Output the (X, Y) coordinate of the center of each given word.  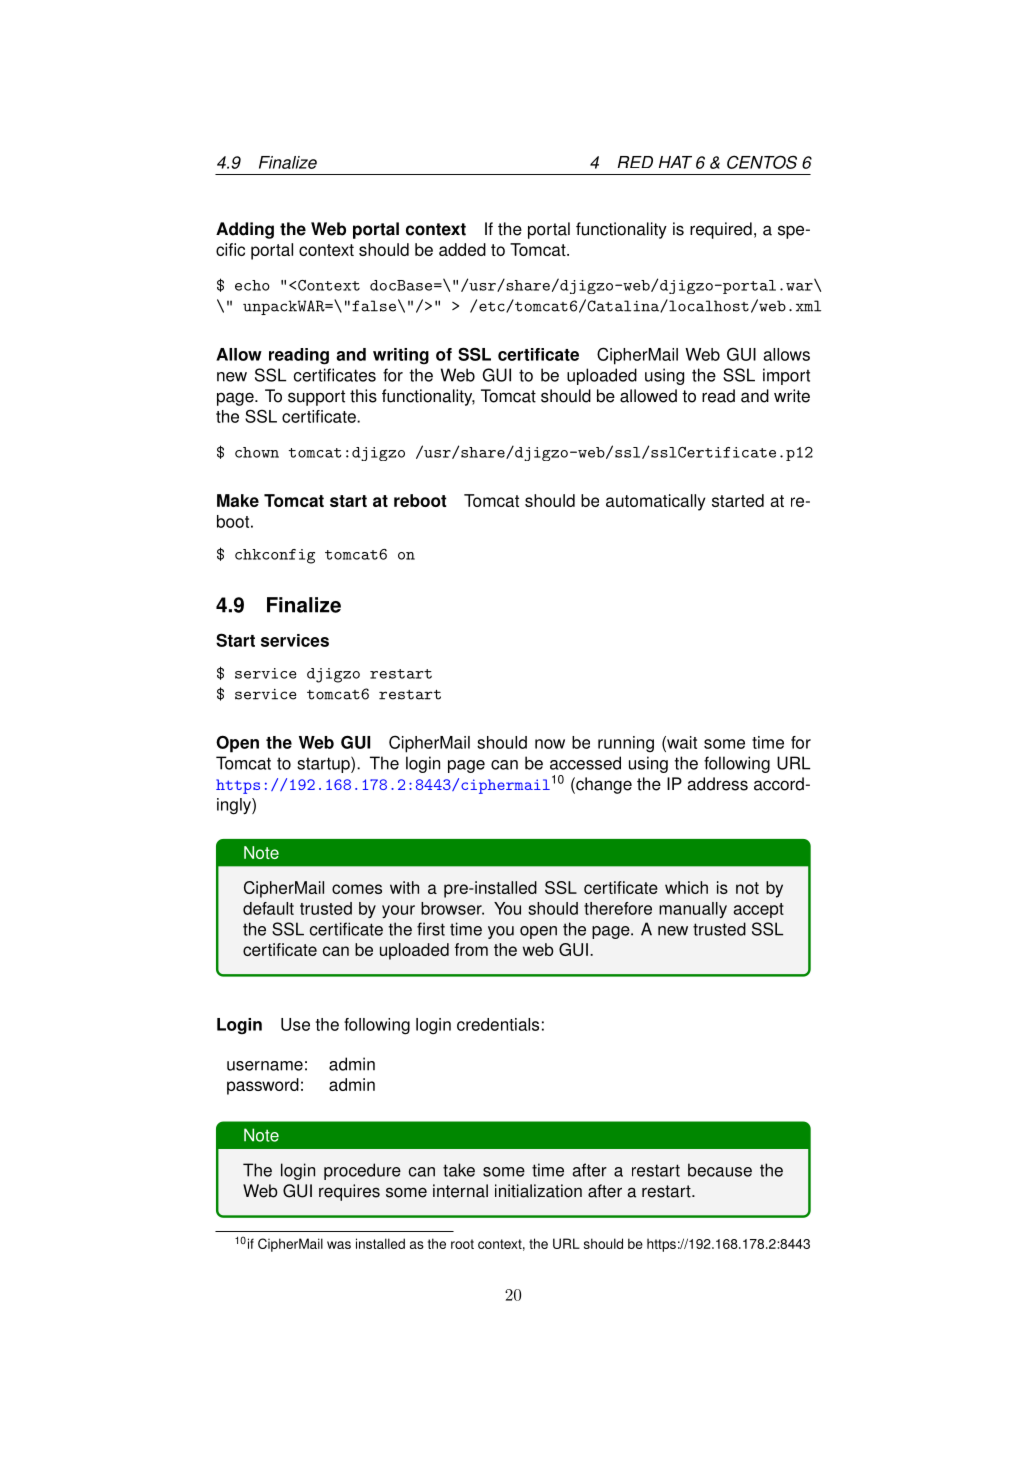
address (717, 784)
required (721, 230)
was (339, 1245)
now (550, 744)
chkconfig (275, 556)
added (462, 249)
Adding (245, 230)
